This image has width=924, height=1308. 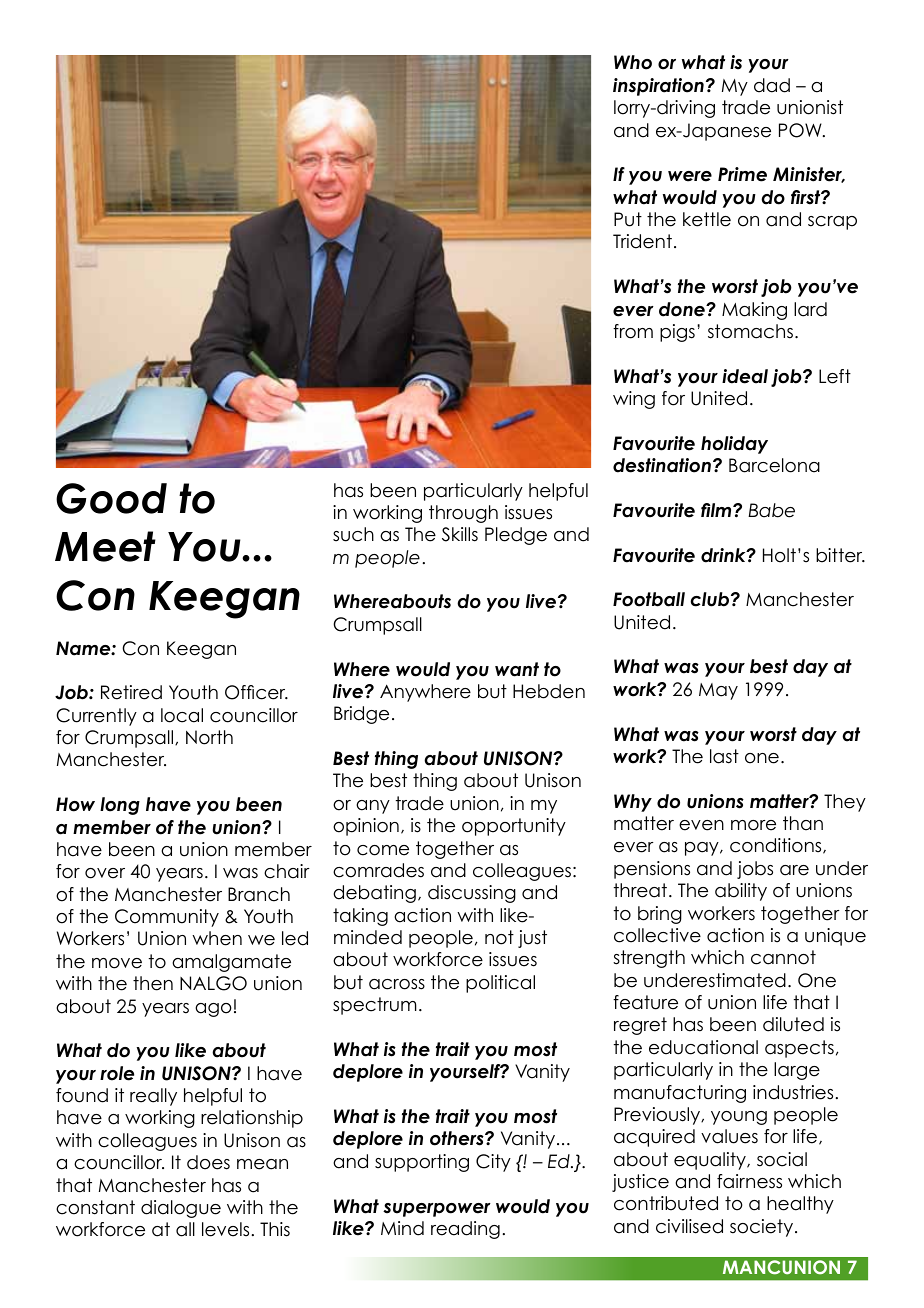 I want to click on want, so click(x=517, y=669).
